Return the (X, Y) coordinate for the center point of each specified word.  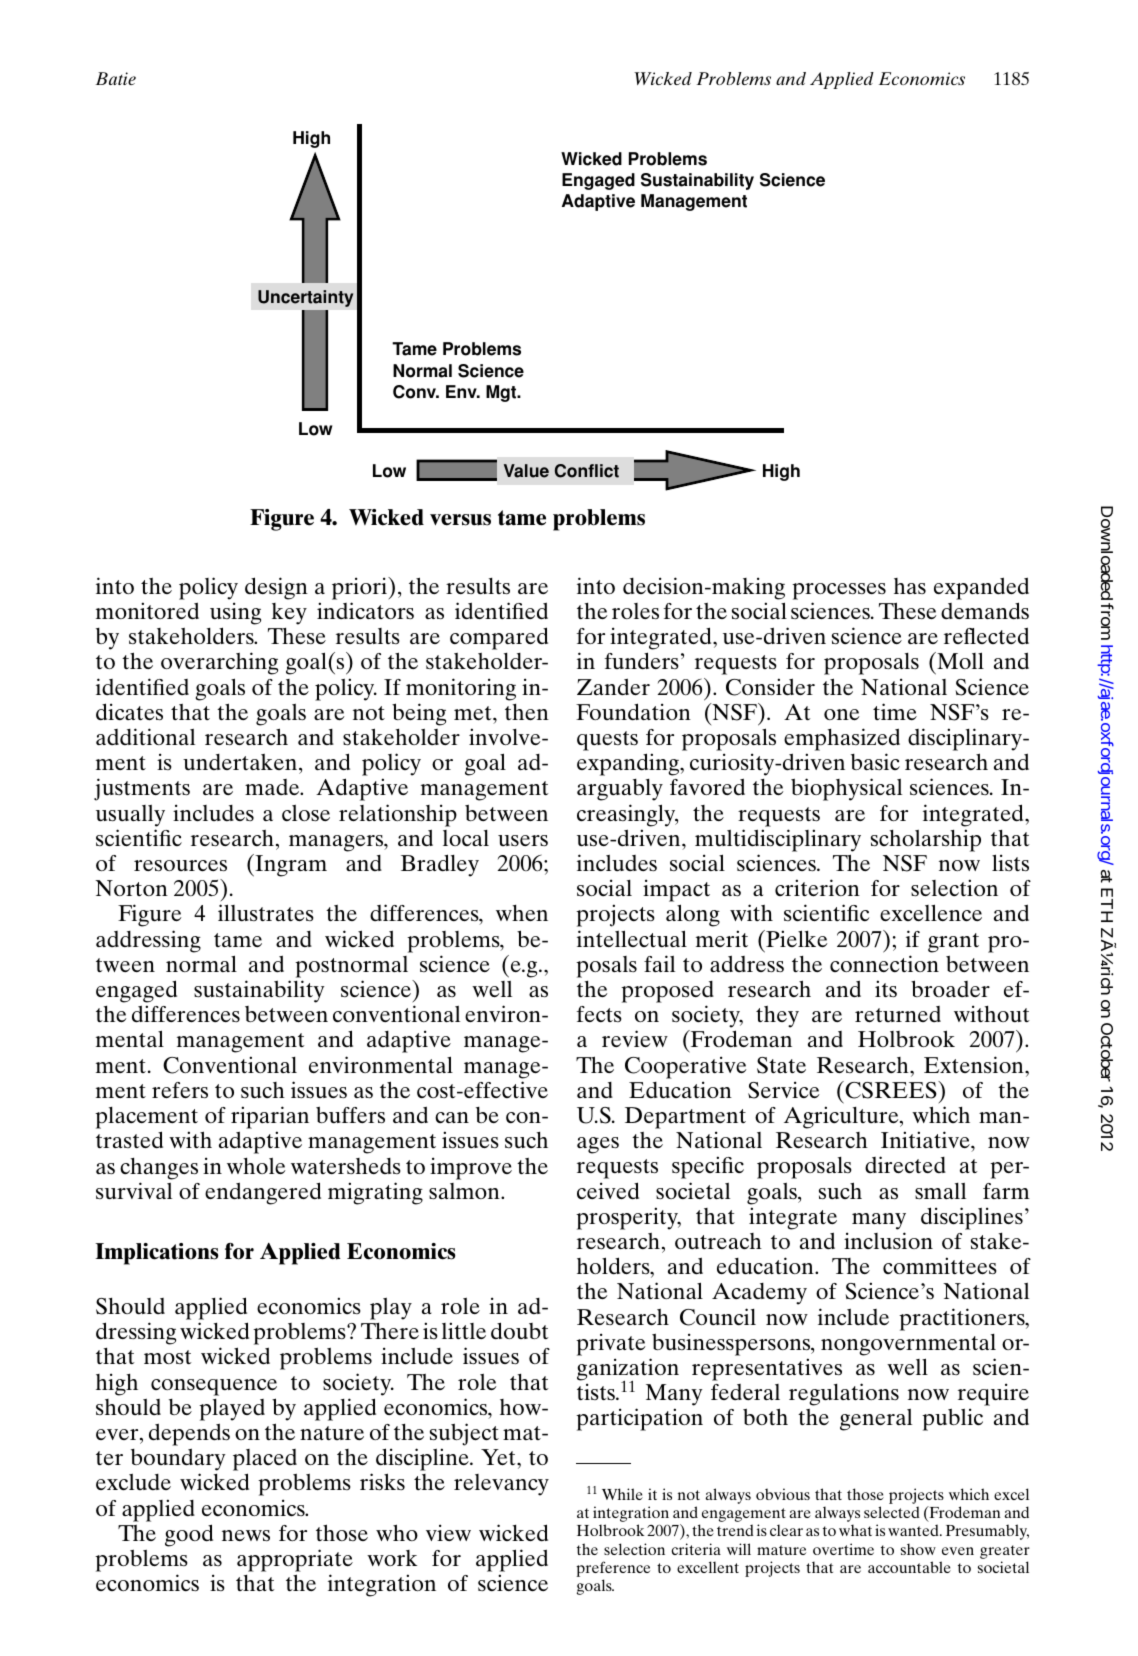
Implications (157, 1254)
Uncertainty (305, 298)
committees (940, 1265)
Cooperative (685, 1067)
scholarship (926, 840)
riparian (270, 1117)
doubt (520, 1331)
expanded (981, 588)
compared (499, 638)
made (273, 787)
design (276, 588)
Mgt (502, 393)
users (523, 841)
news (246, 1535)
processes (839, 591)
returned (898, 1014)
